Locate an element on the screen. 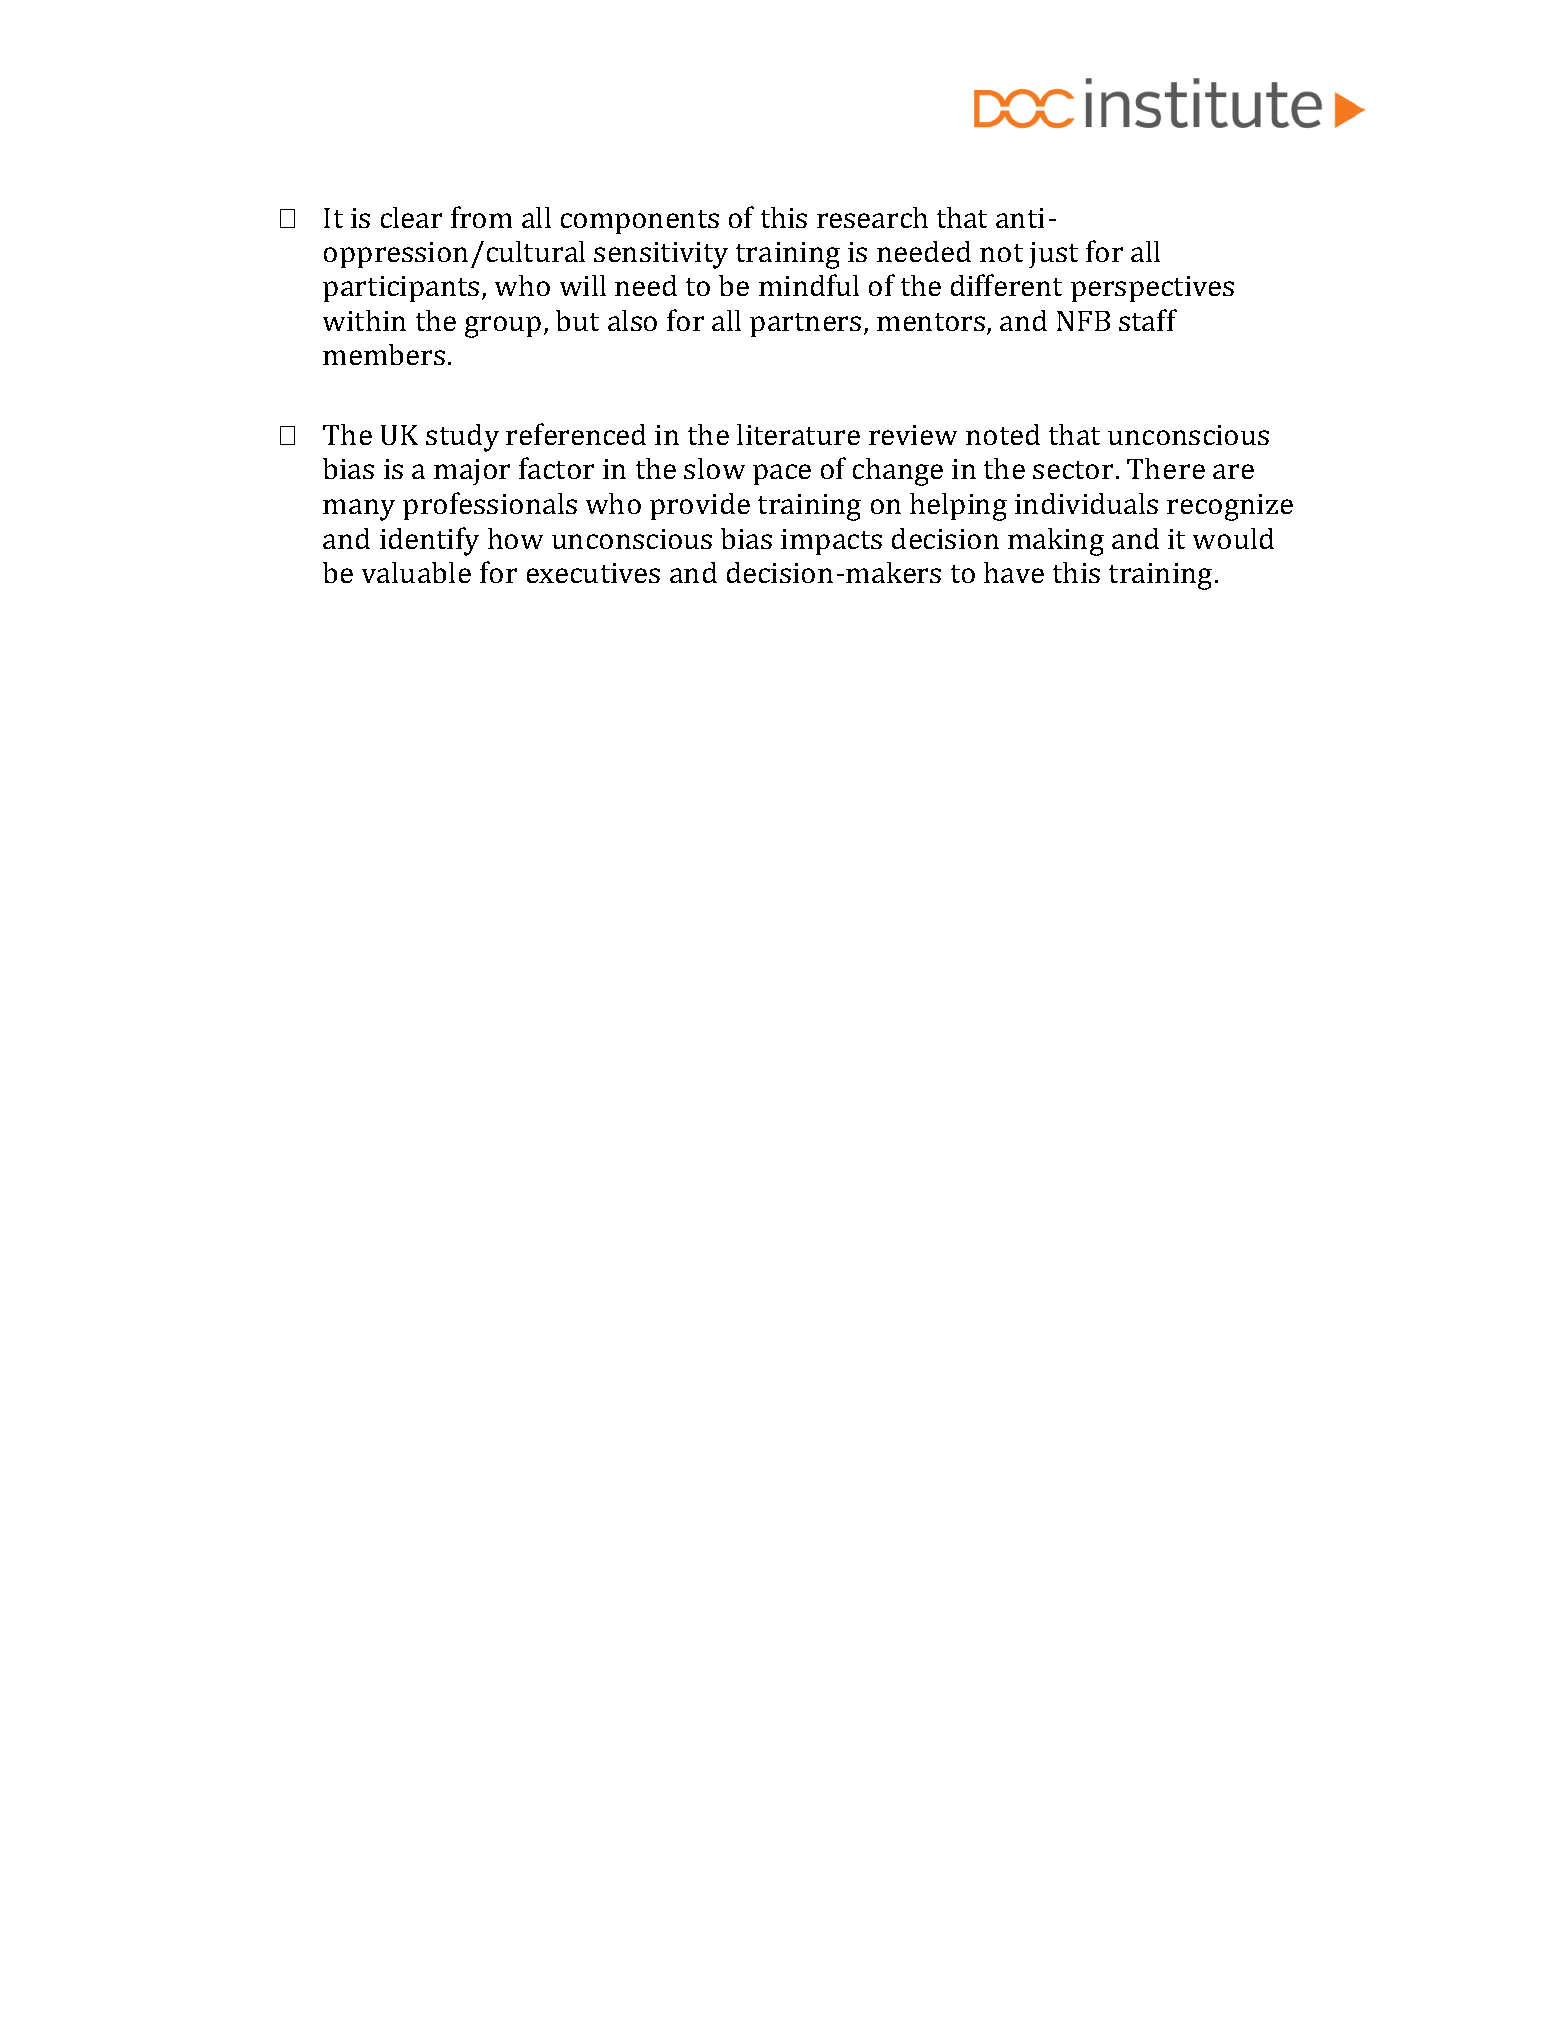 The height and width of the screenshot is (2029, 1568). valuable is located at coordinates (416, 572).
